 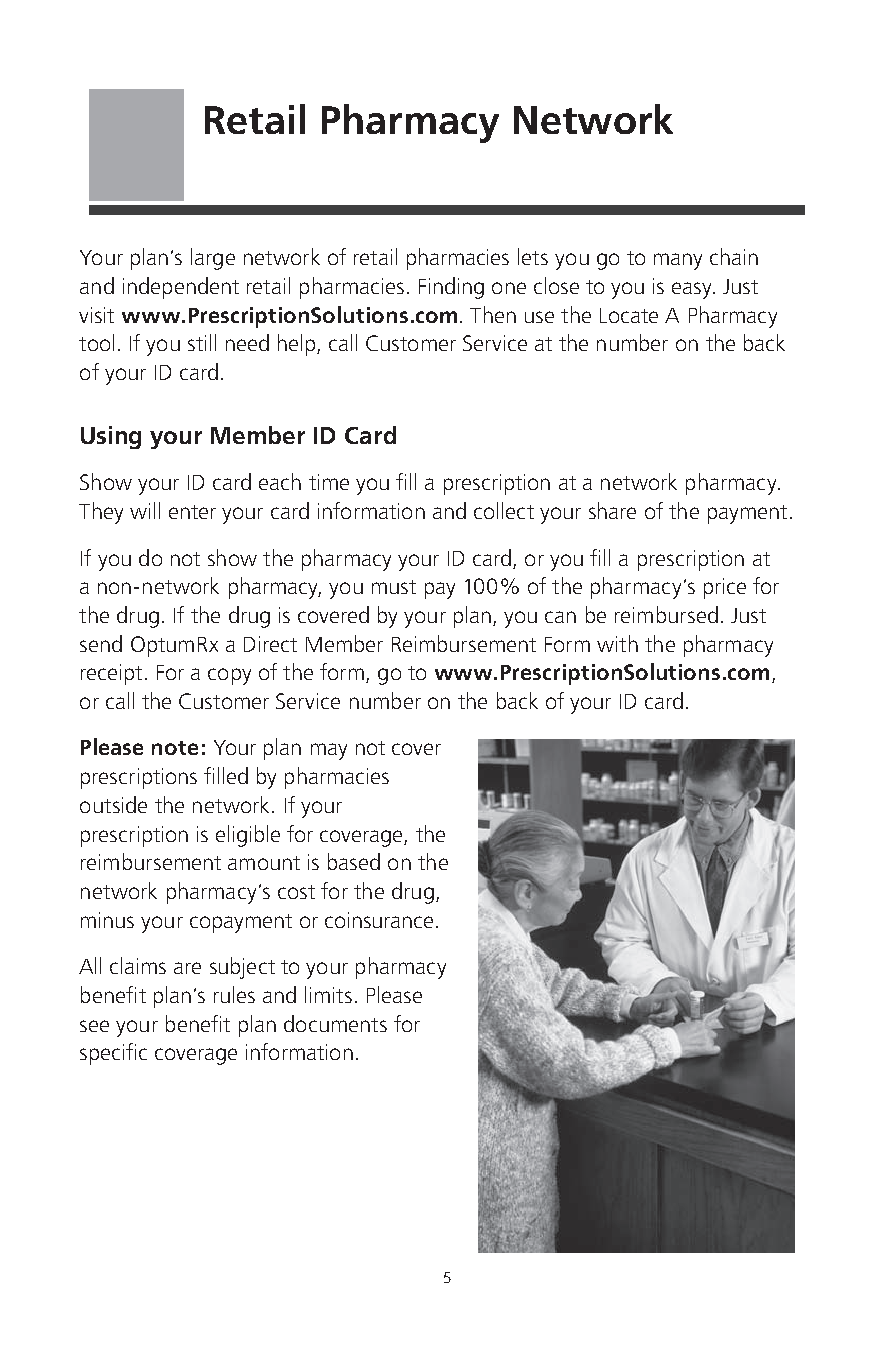 What do you see at coordinates (335, 1023) in the screenshot?
I see `documents` at bounding box center [335, 1023].
